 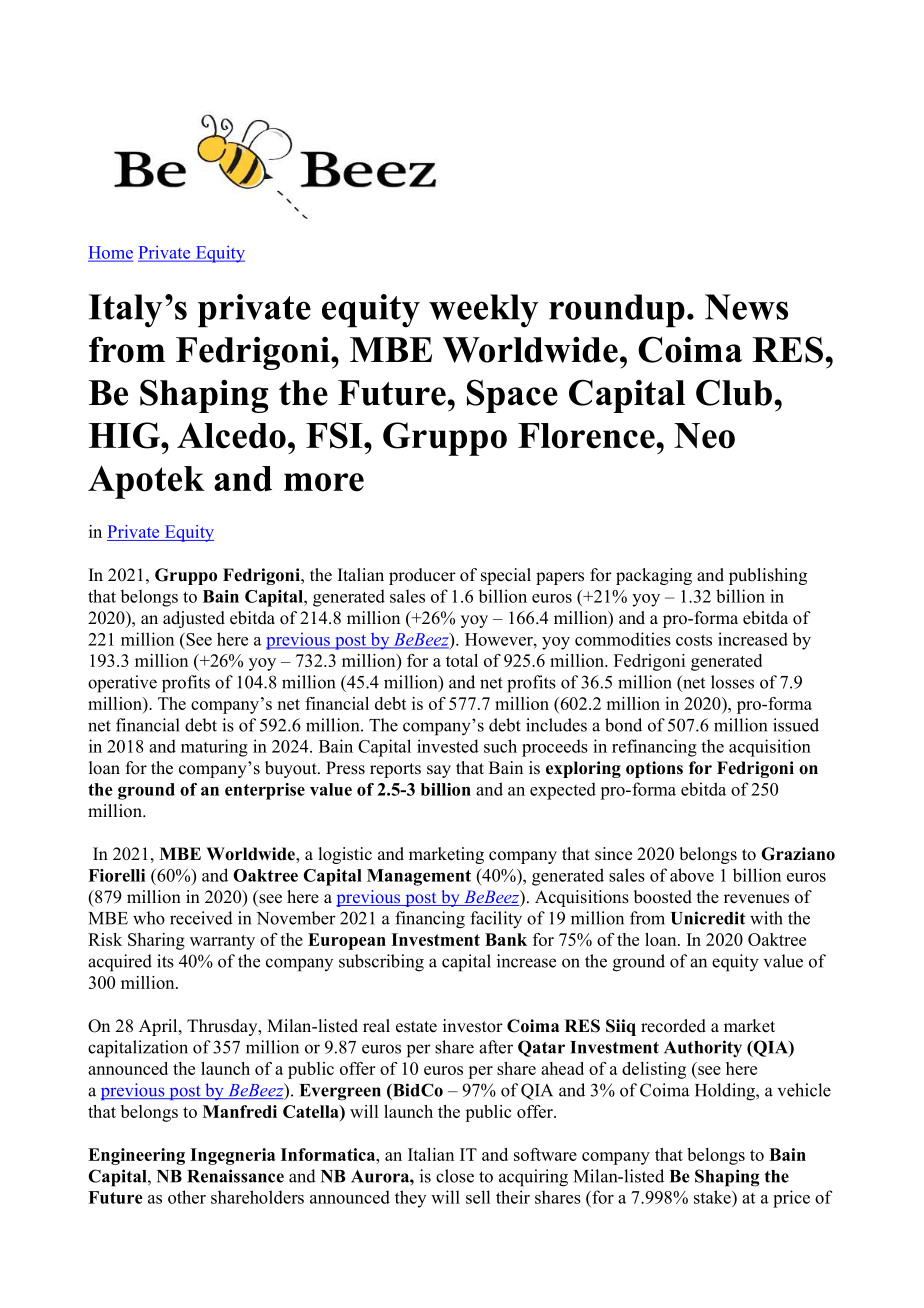 I want to click on adjusted, so click(x=194, y=619).
